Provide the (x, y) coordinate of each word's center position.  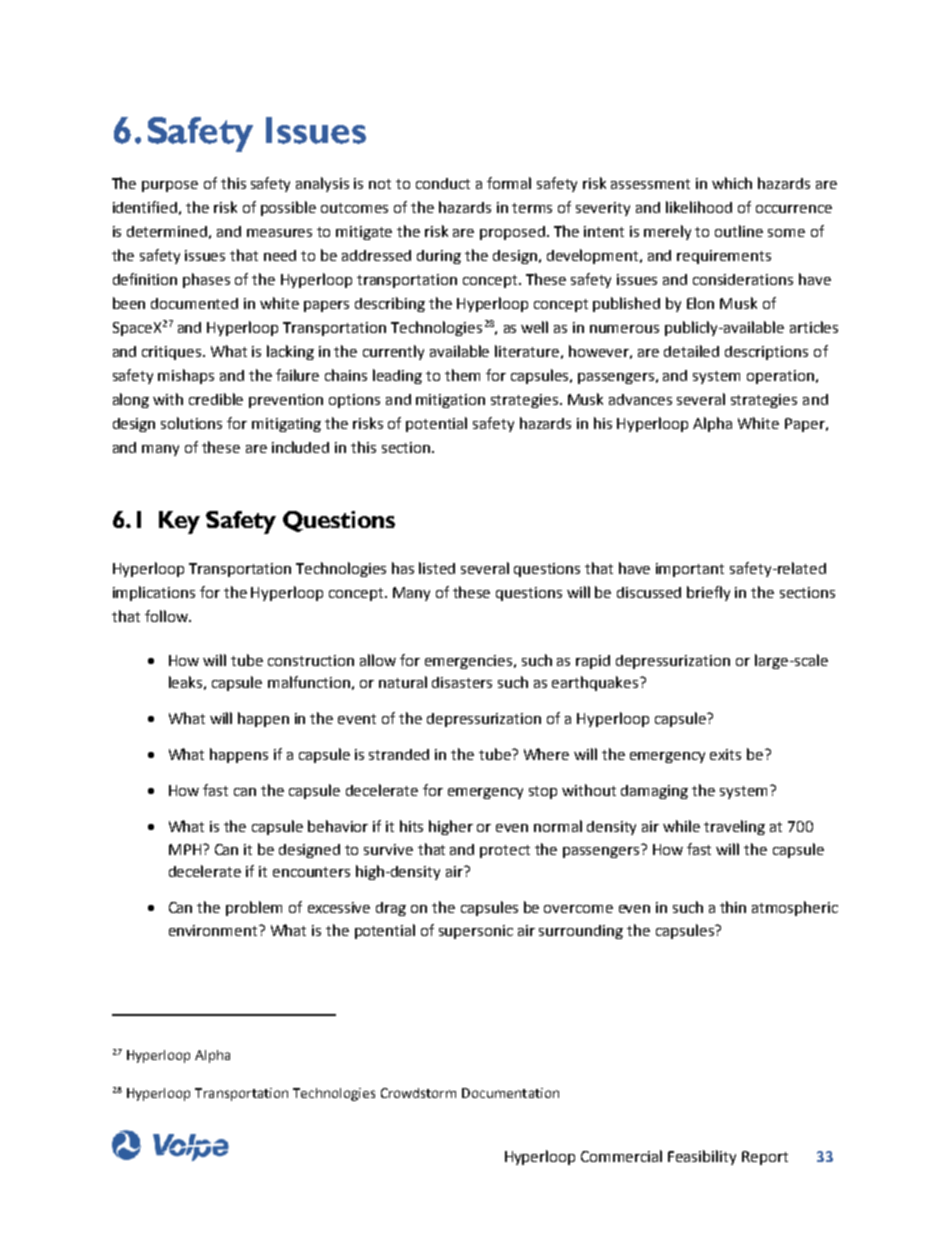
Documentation (510, 1093)
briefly (708, 593)
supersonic (476, 932)
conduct (443, 183)
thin (733, 907)
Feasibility (702, 1157)
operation (780, 377)
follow (167, 616)
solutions (191, 423)
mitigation (450, 401)
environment (214, 930)
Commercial (621, 1156)
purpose (170, 186)
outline (739, 231)
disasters (462, 682)
